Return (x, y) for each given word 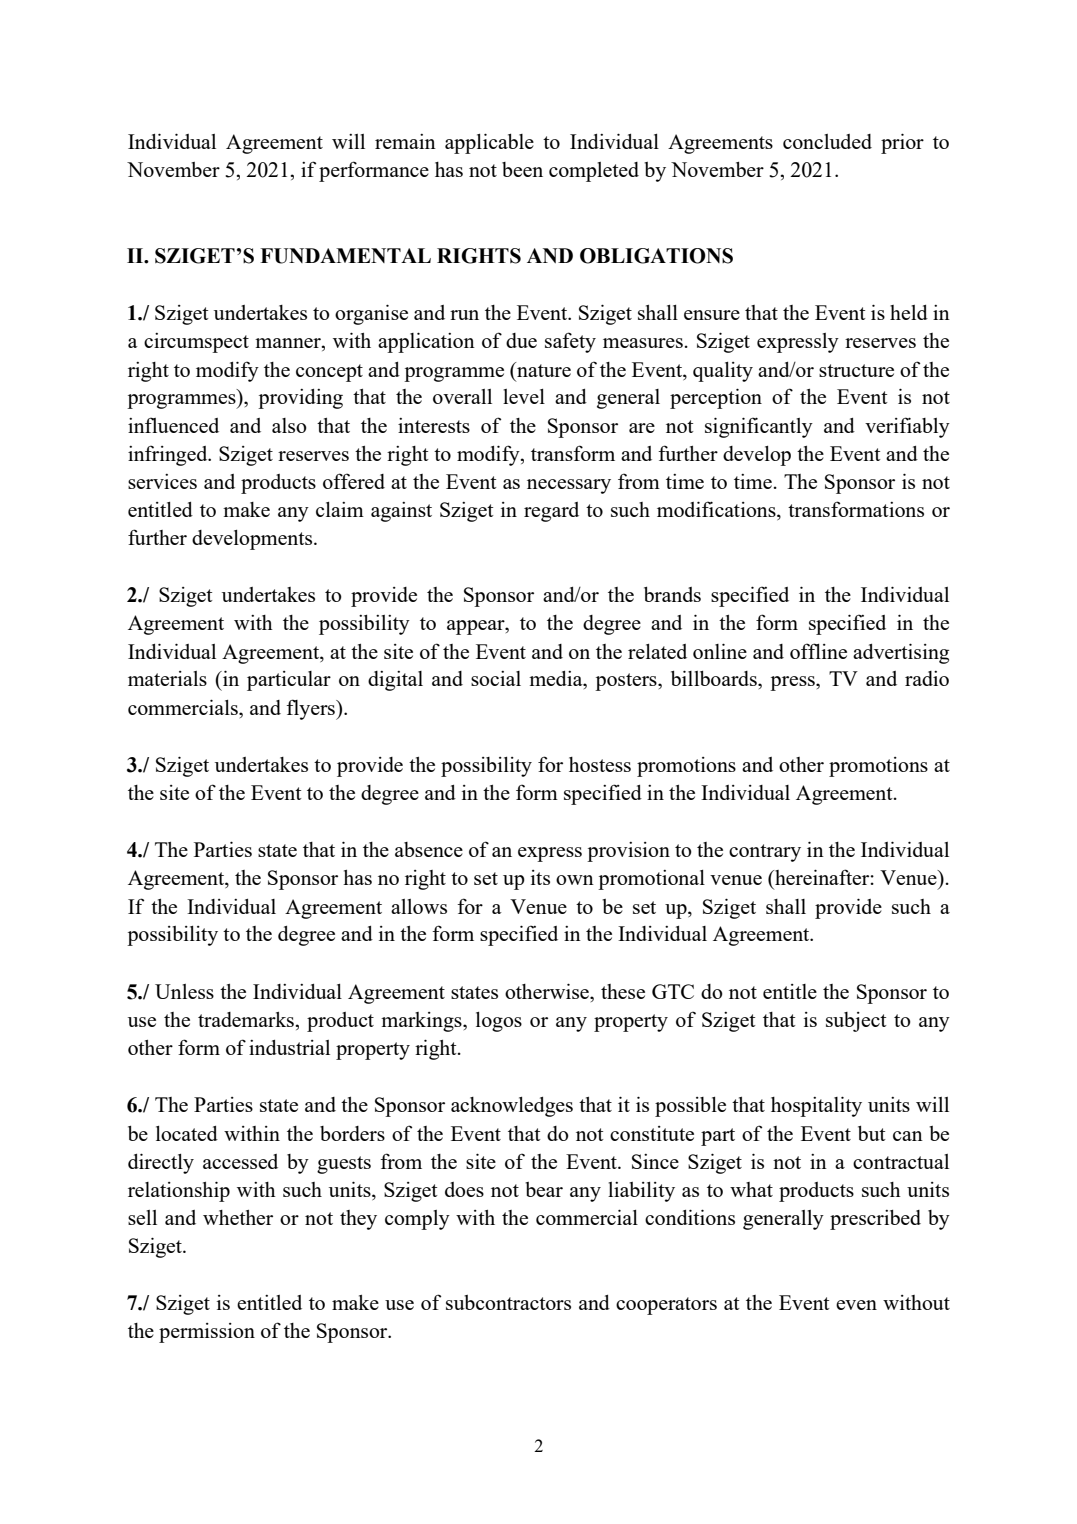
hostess (600, 764)
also (289, 425)
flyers (311, 709)
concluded (827, 141)
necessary (569, 486)
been (522, 169)
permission (207, 1333)
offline (818, 651)
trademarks (246, 1019)
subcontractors (508, 1302)
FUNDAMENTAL (345, 256)
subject (856, 1022)
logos (499, 1022)
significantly (759, 427)
